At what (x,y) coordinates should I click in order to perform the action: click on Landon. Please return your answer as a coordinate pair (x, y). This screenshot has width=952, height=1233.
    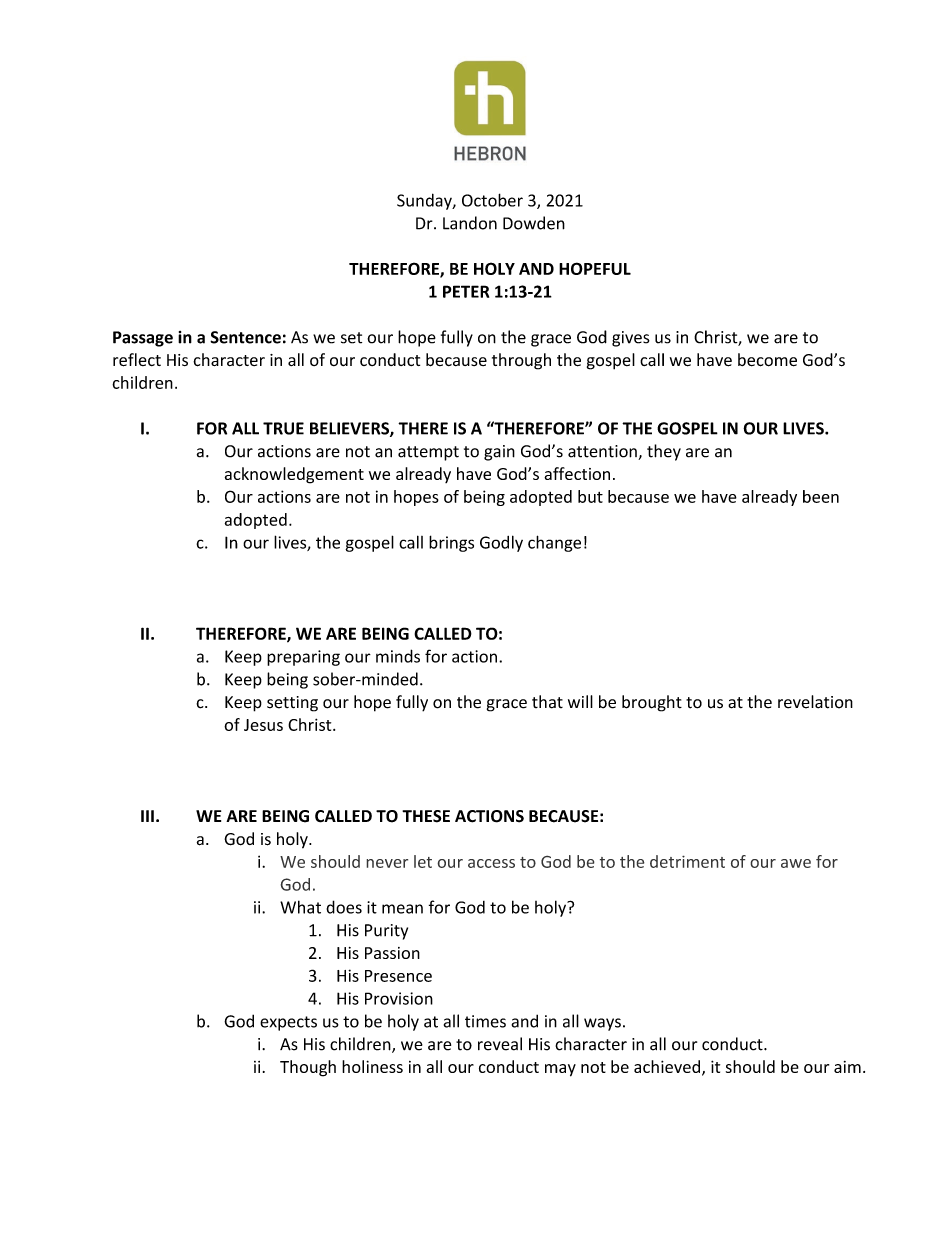
    Looking at the image, I should click on (470, 223).
